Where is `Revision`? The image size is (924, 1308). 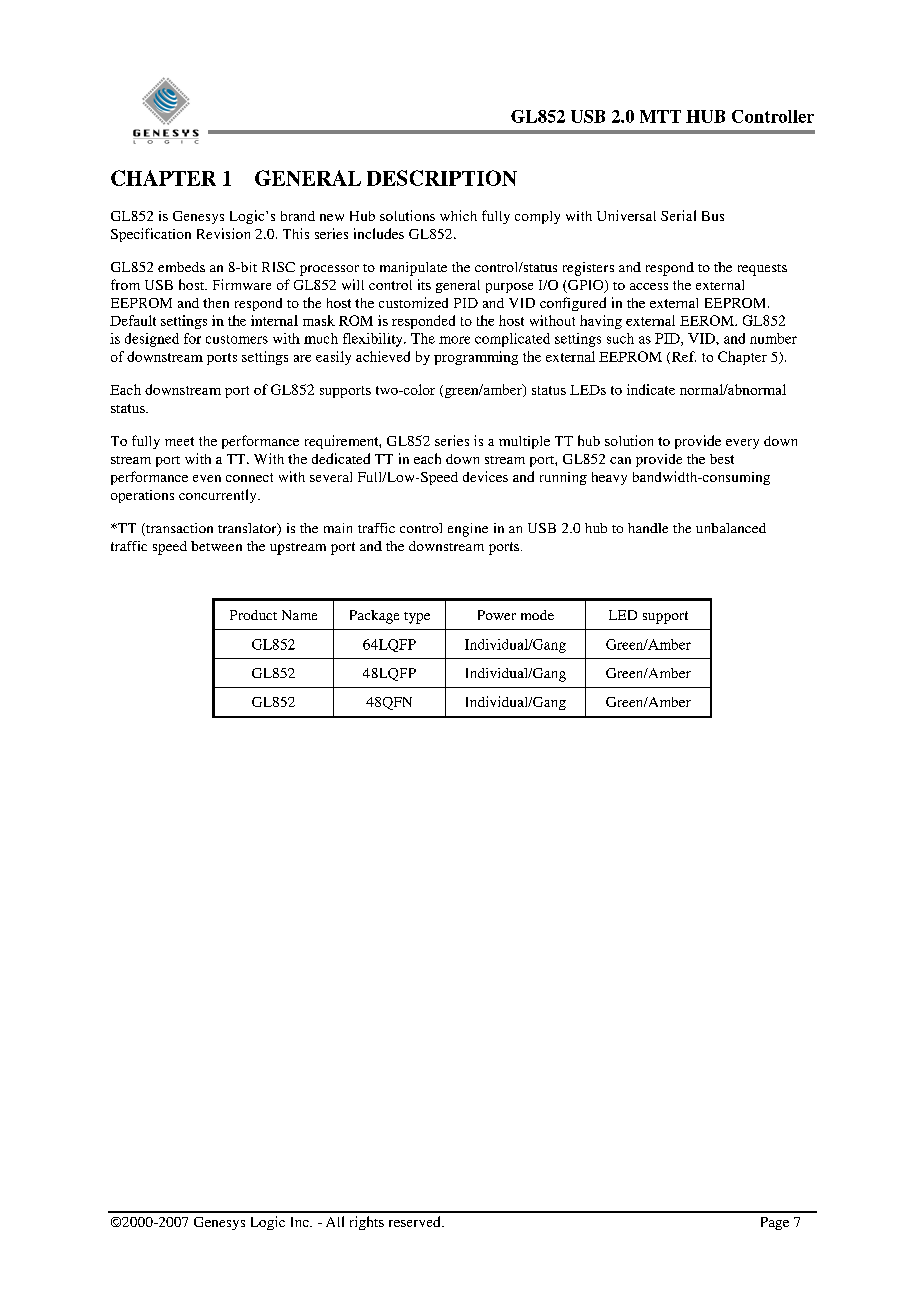 Revision is located at coordinates (223, 233).
